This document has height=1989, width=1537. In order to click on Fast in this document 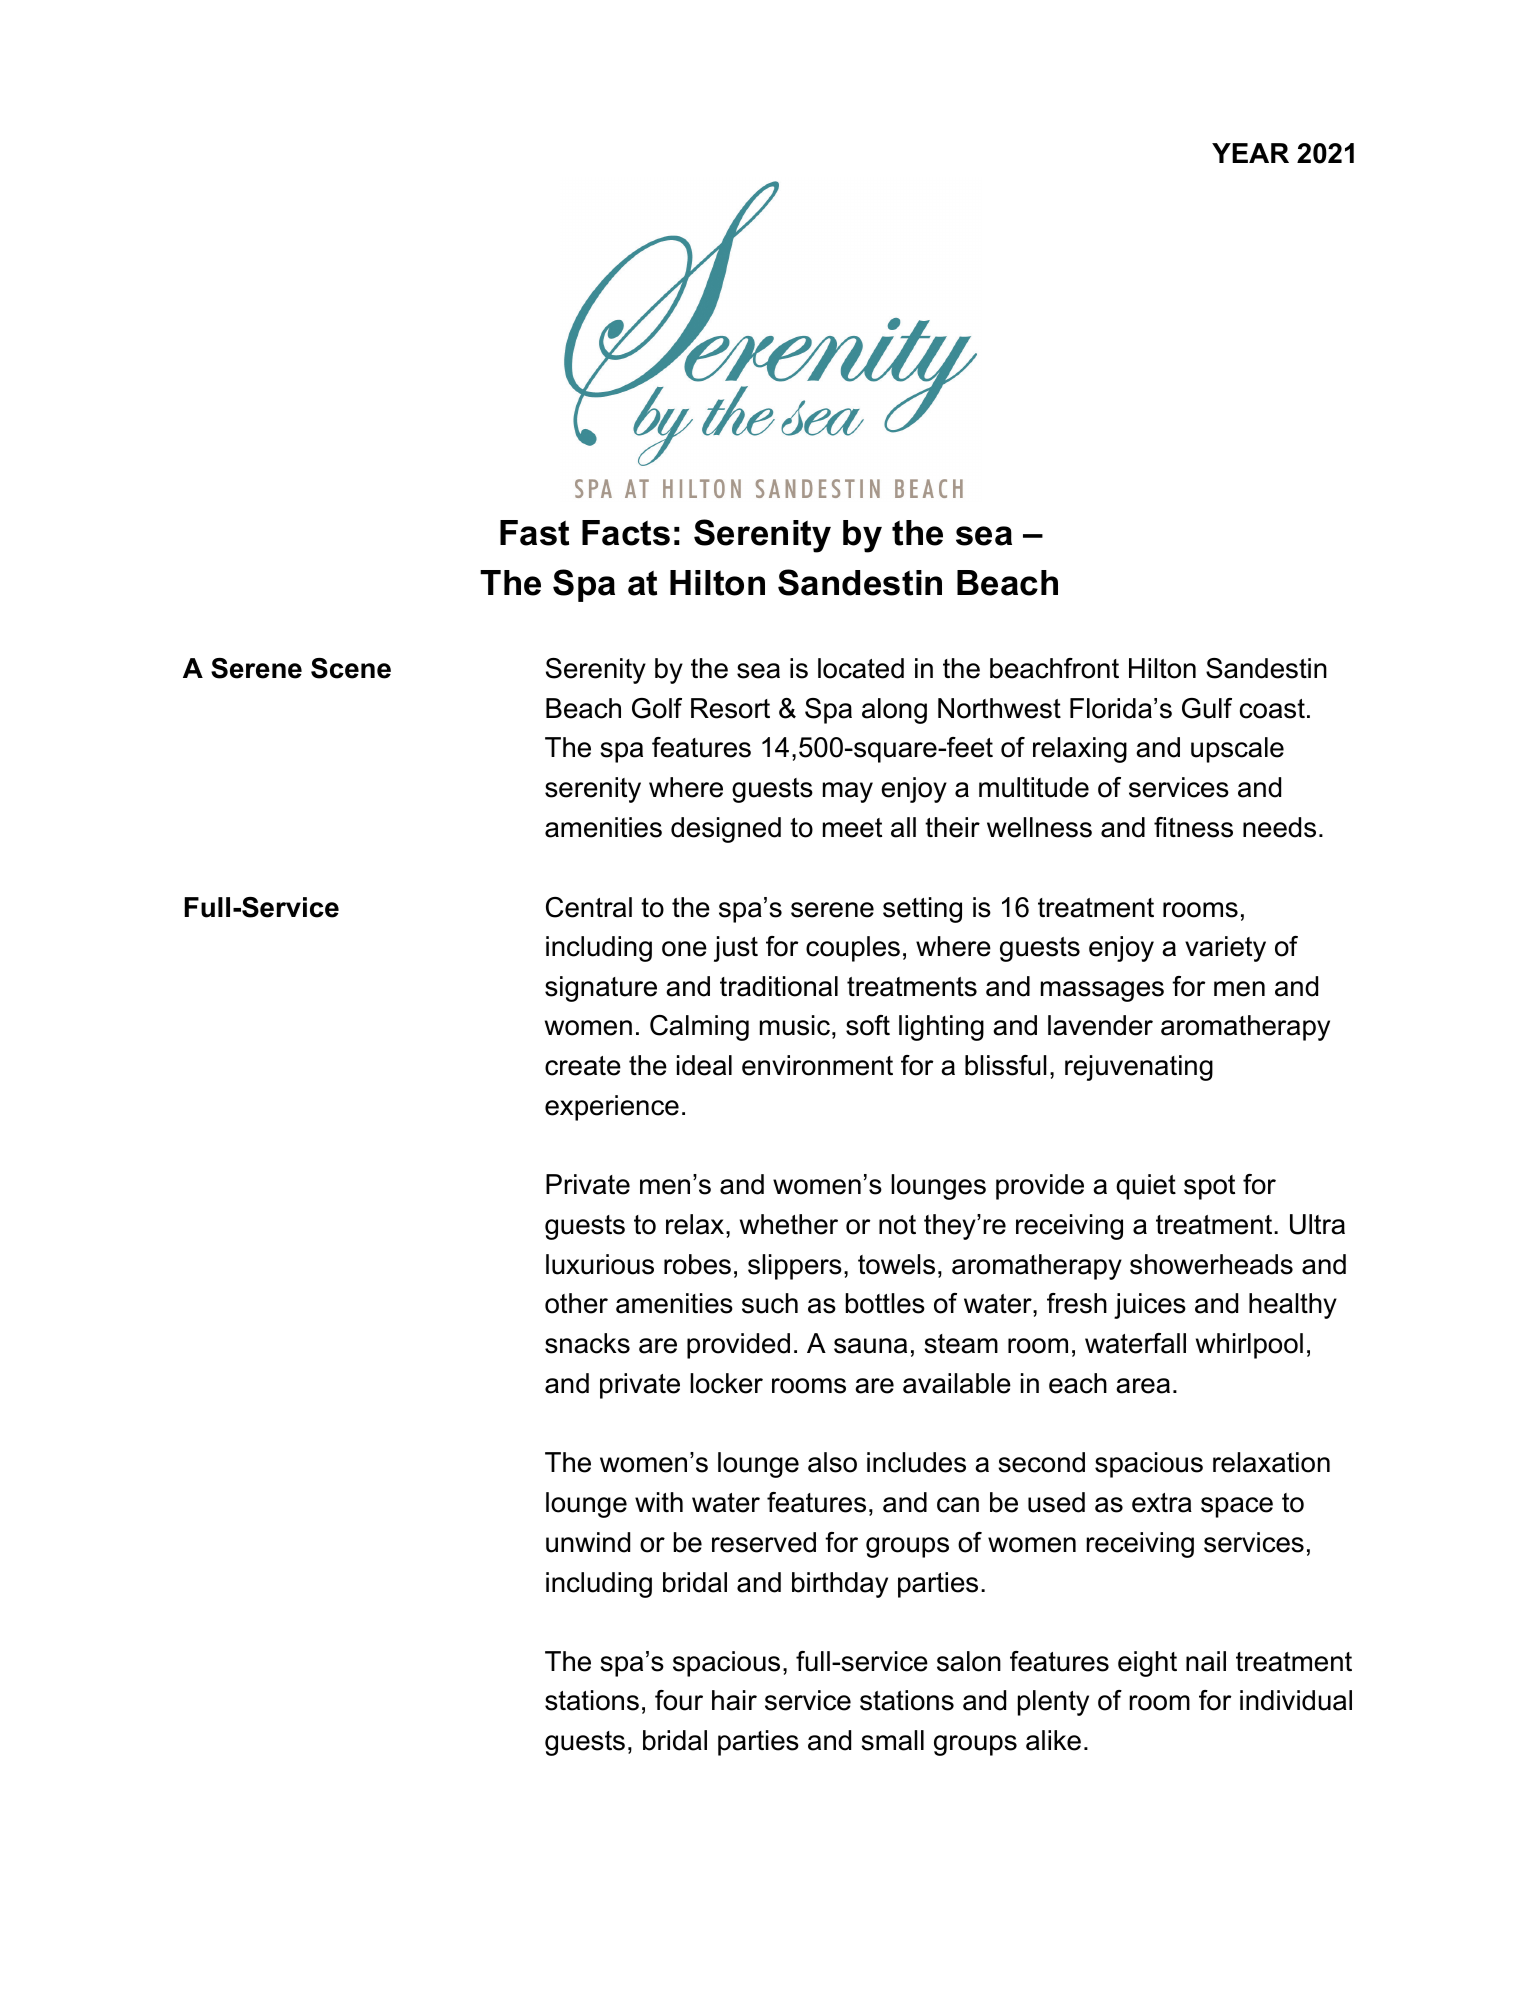, I will do `click(534, 533)`.
